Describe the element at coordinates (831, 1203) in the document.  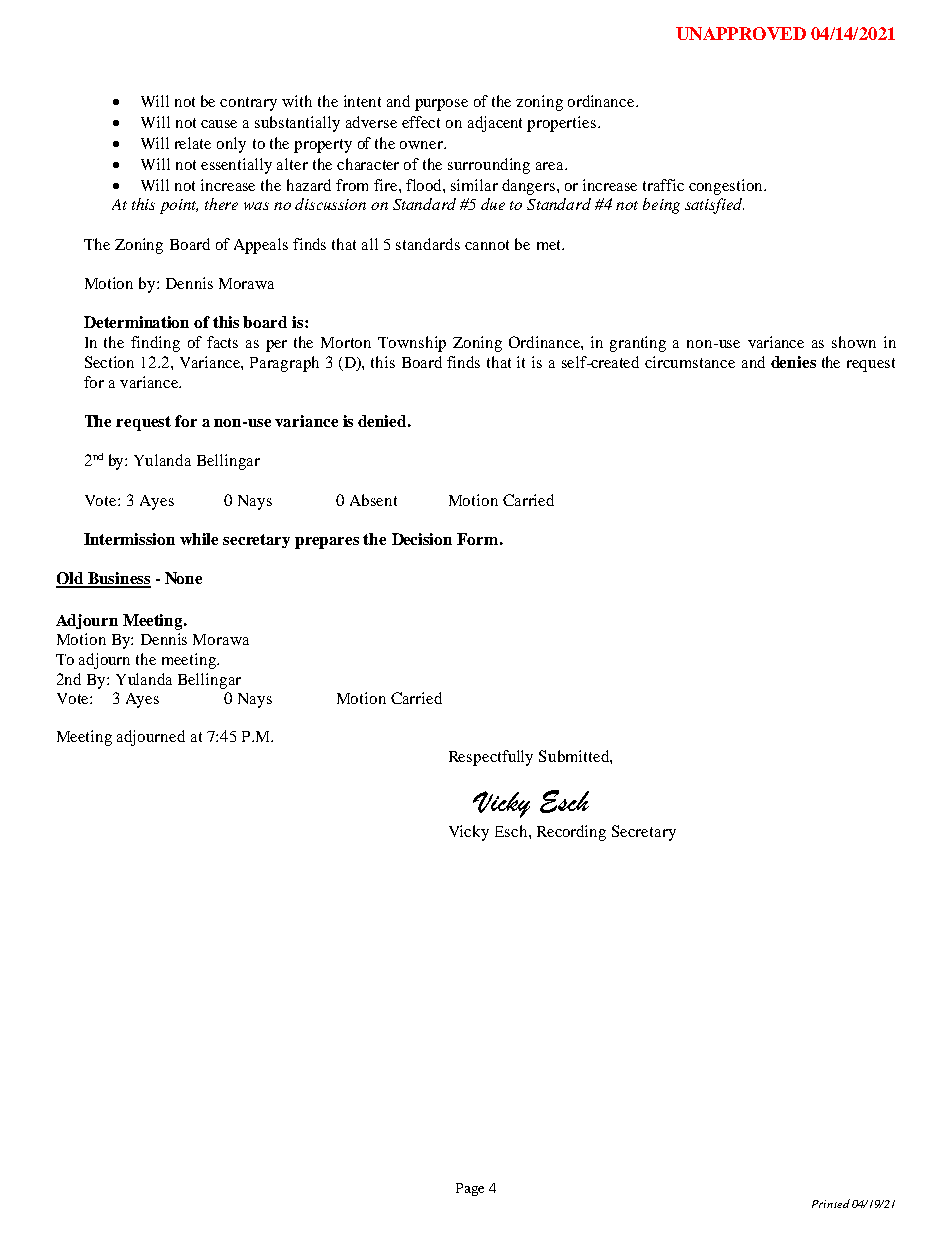
I see `Printed` at that location.
